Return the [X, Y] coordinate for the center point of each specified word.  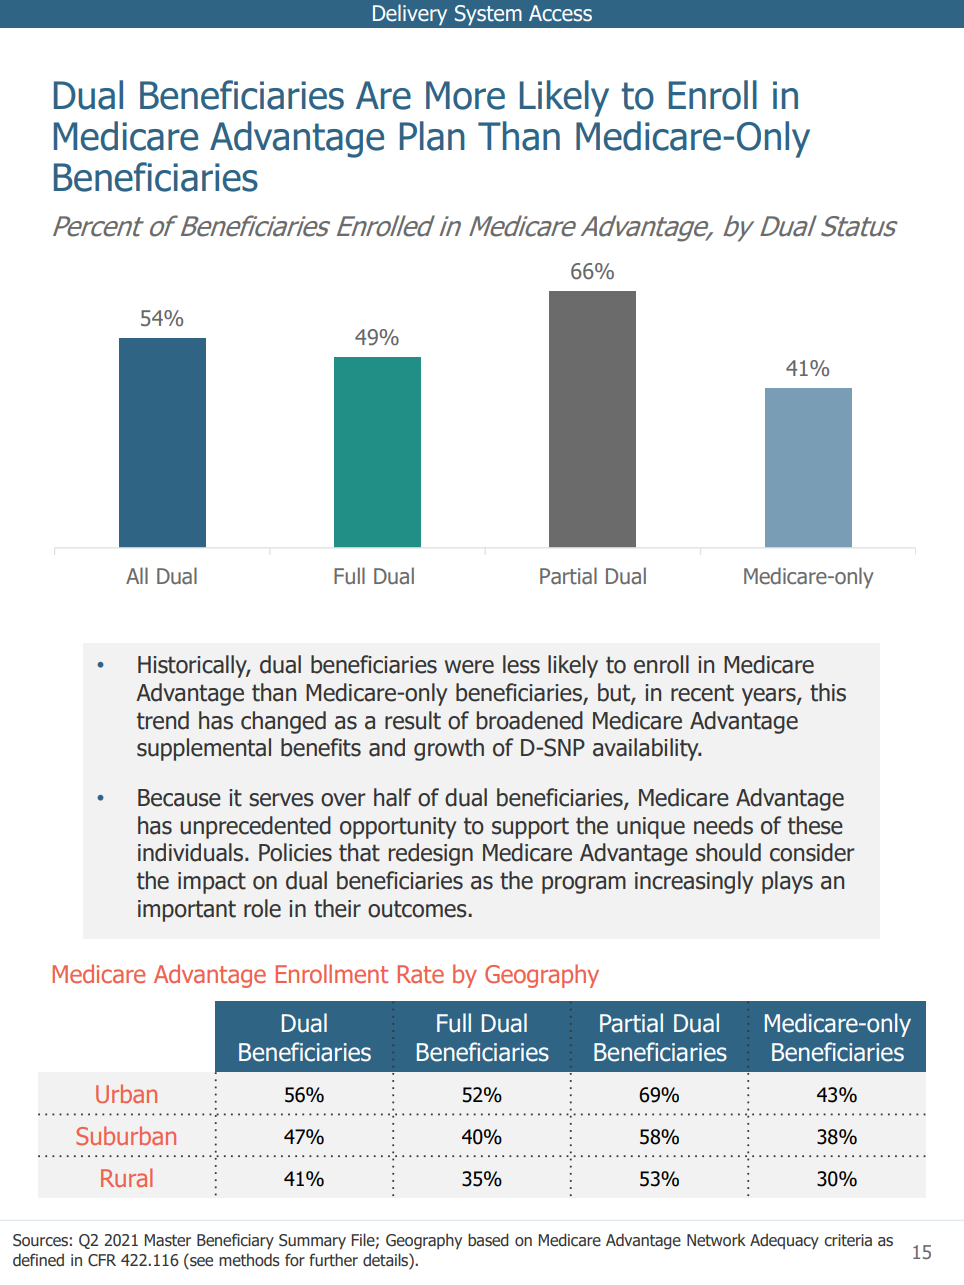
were [469, 667]
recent [702, 693]
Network [716, 1240]
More [465, 95]
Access [560, 13]
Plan [432, 136]
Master [167, 1240]
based [488, 1240]
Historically [194, 666]
